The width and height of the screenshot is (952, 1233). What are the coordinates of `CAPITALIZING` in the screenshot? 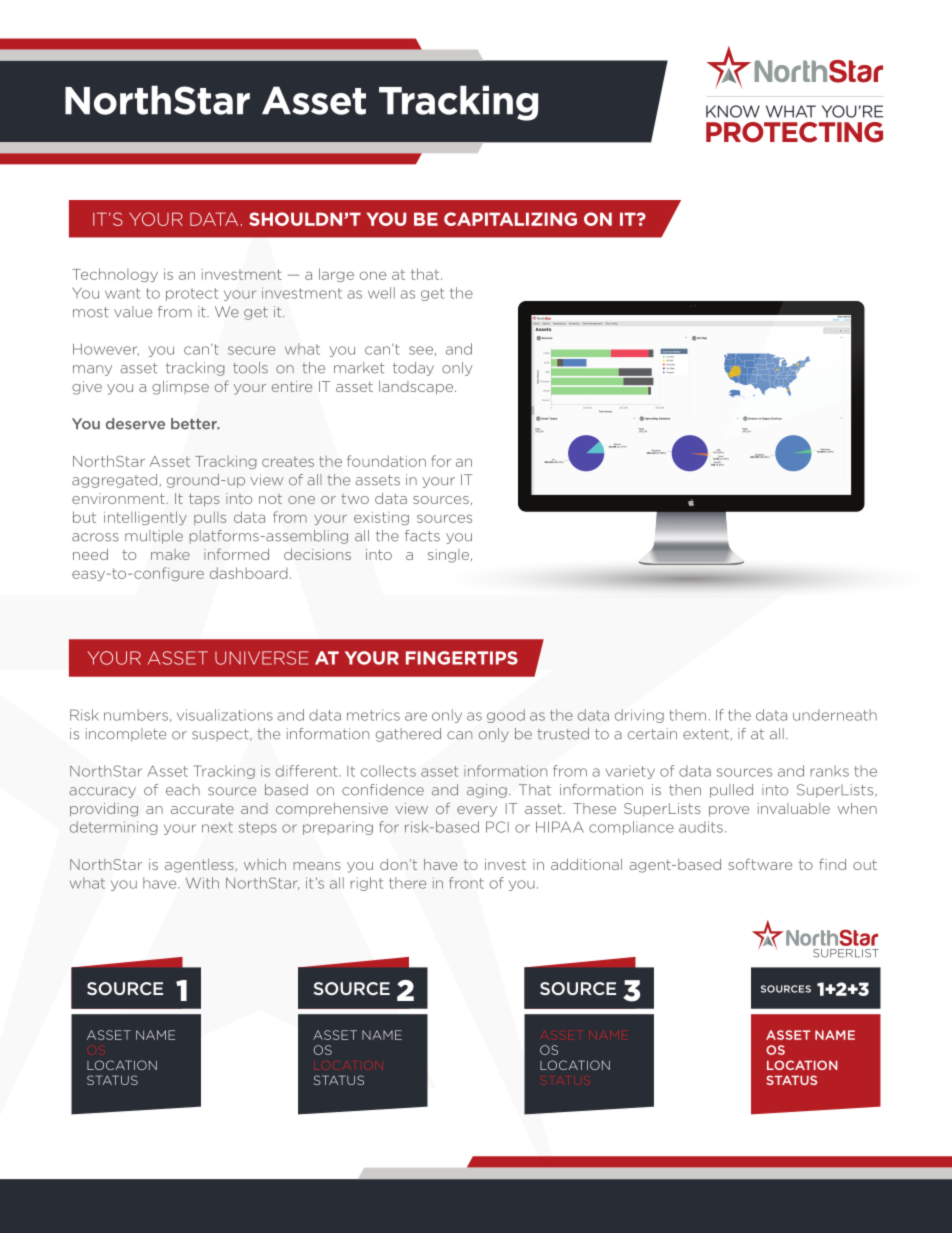 It's located at (510, 219).
